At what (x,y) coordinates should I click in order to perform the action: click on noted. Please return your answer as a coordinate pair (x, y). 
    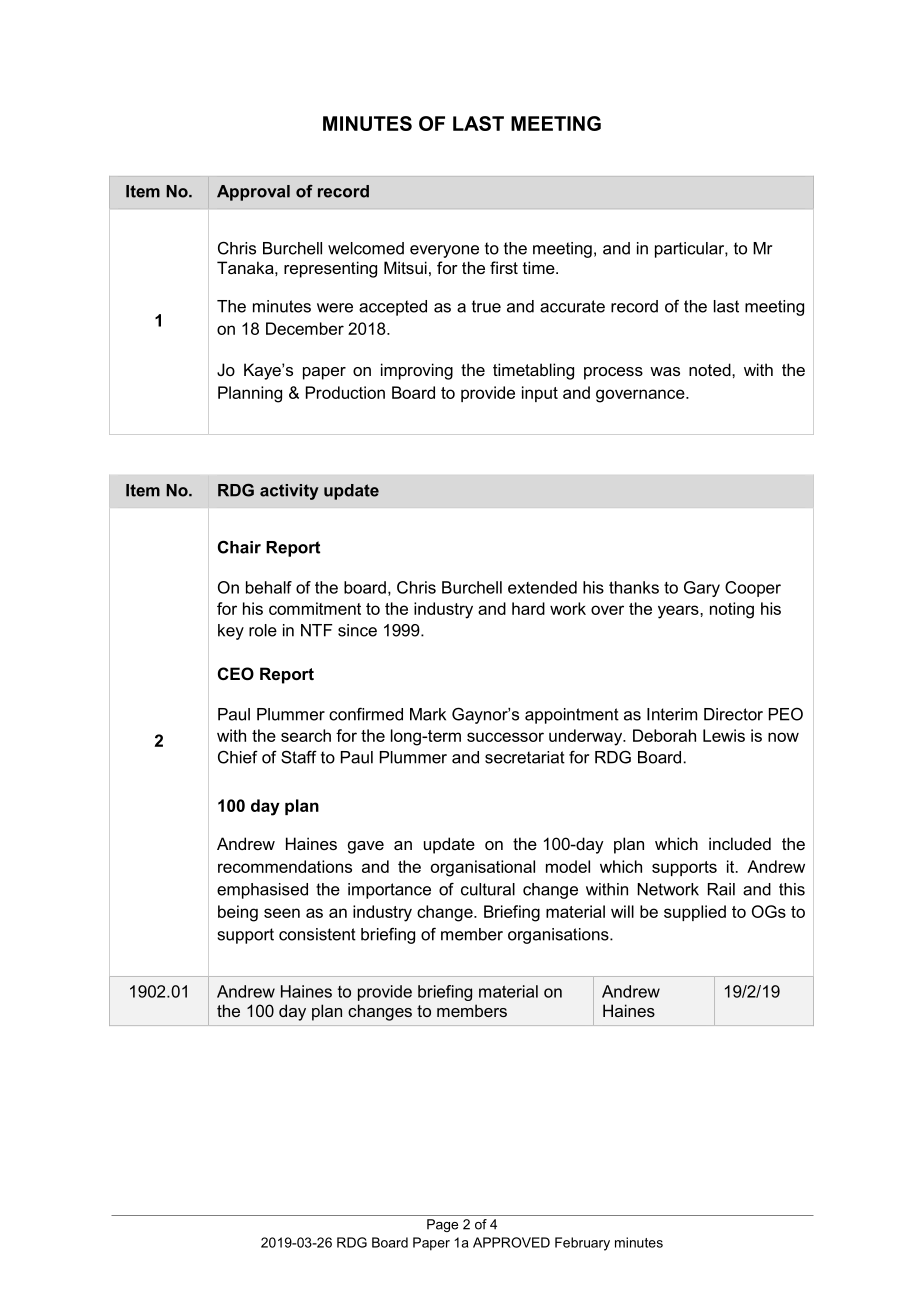
    Looking at the image, I should click on (711, 369).
